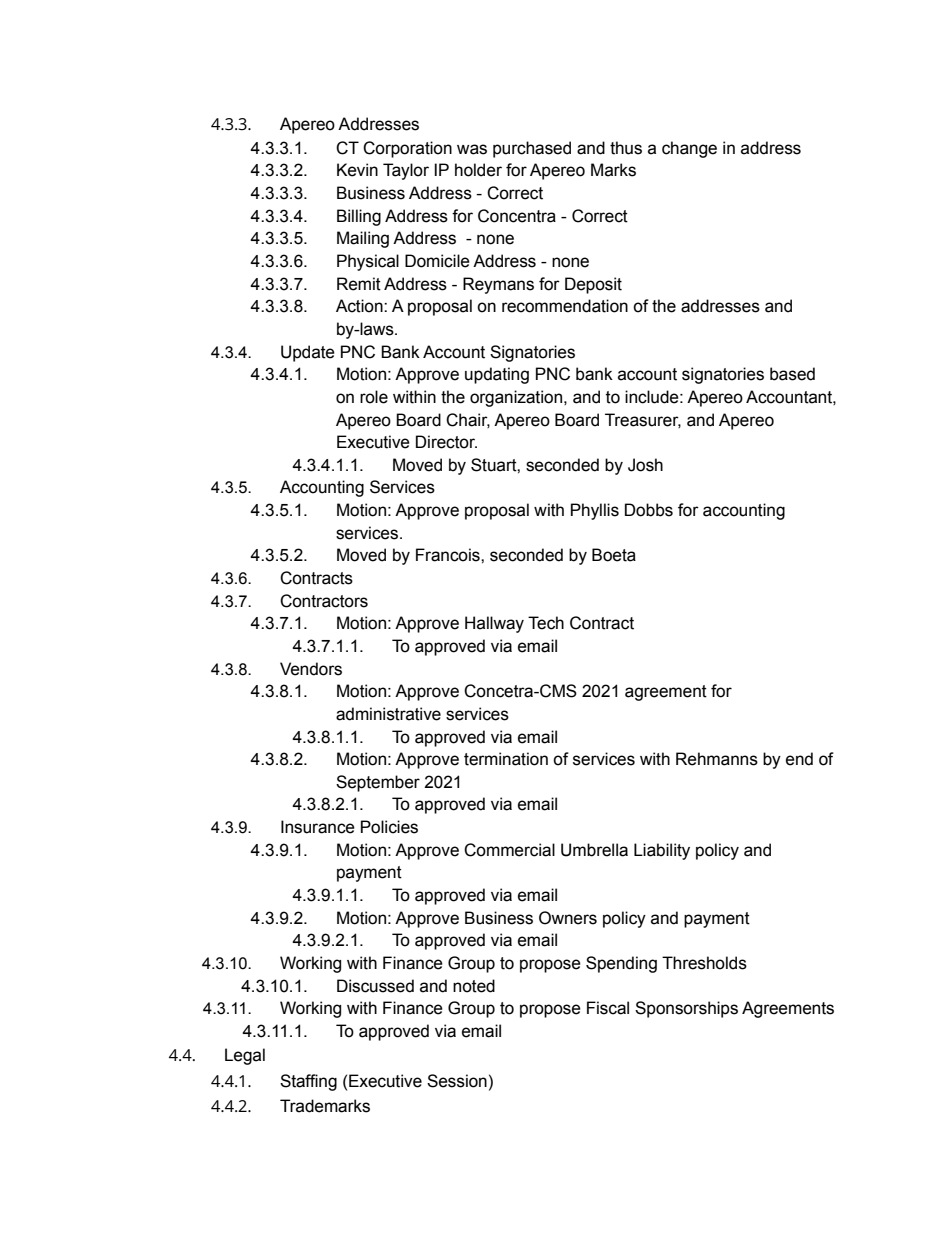  I want to click on Insurance, so click(318, 827).
